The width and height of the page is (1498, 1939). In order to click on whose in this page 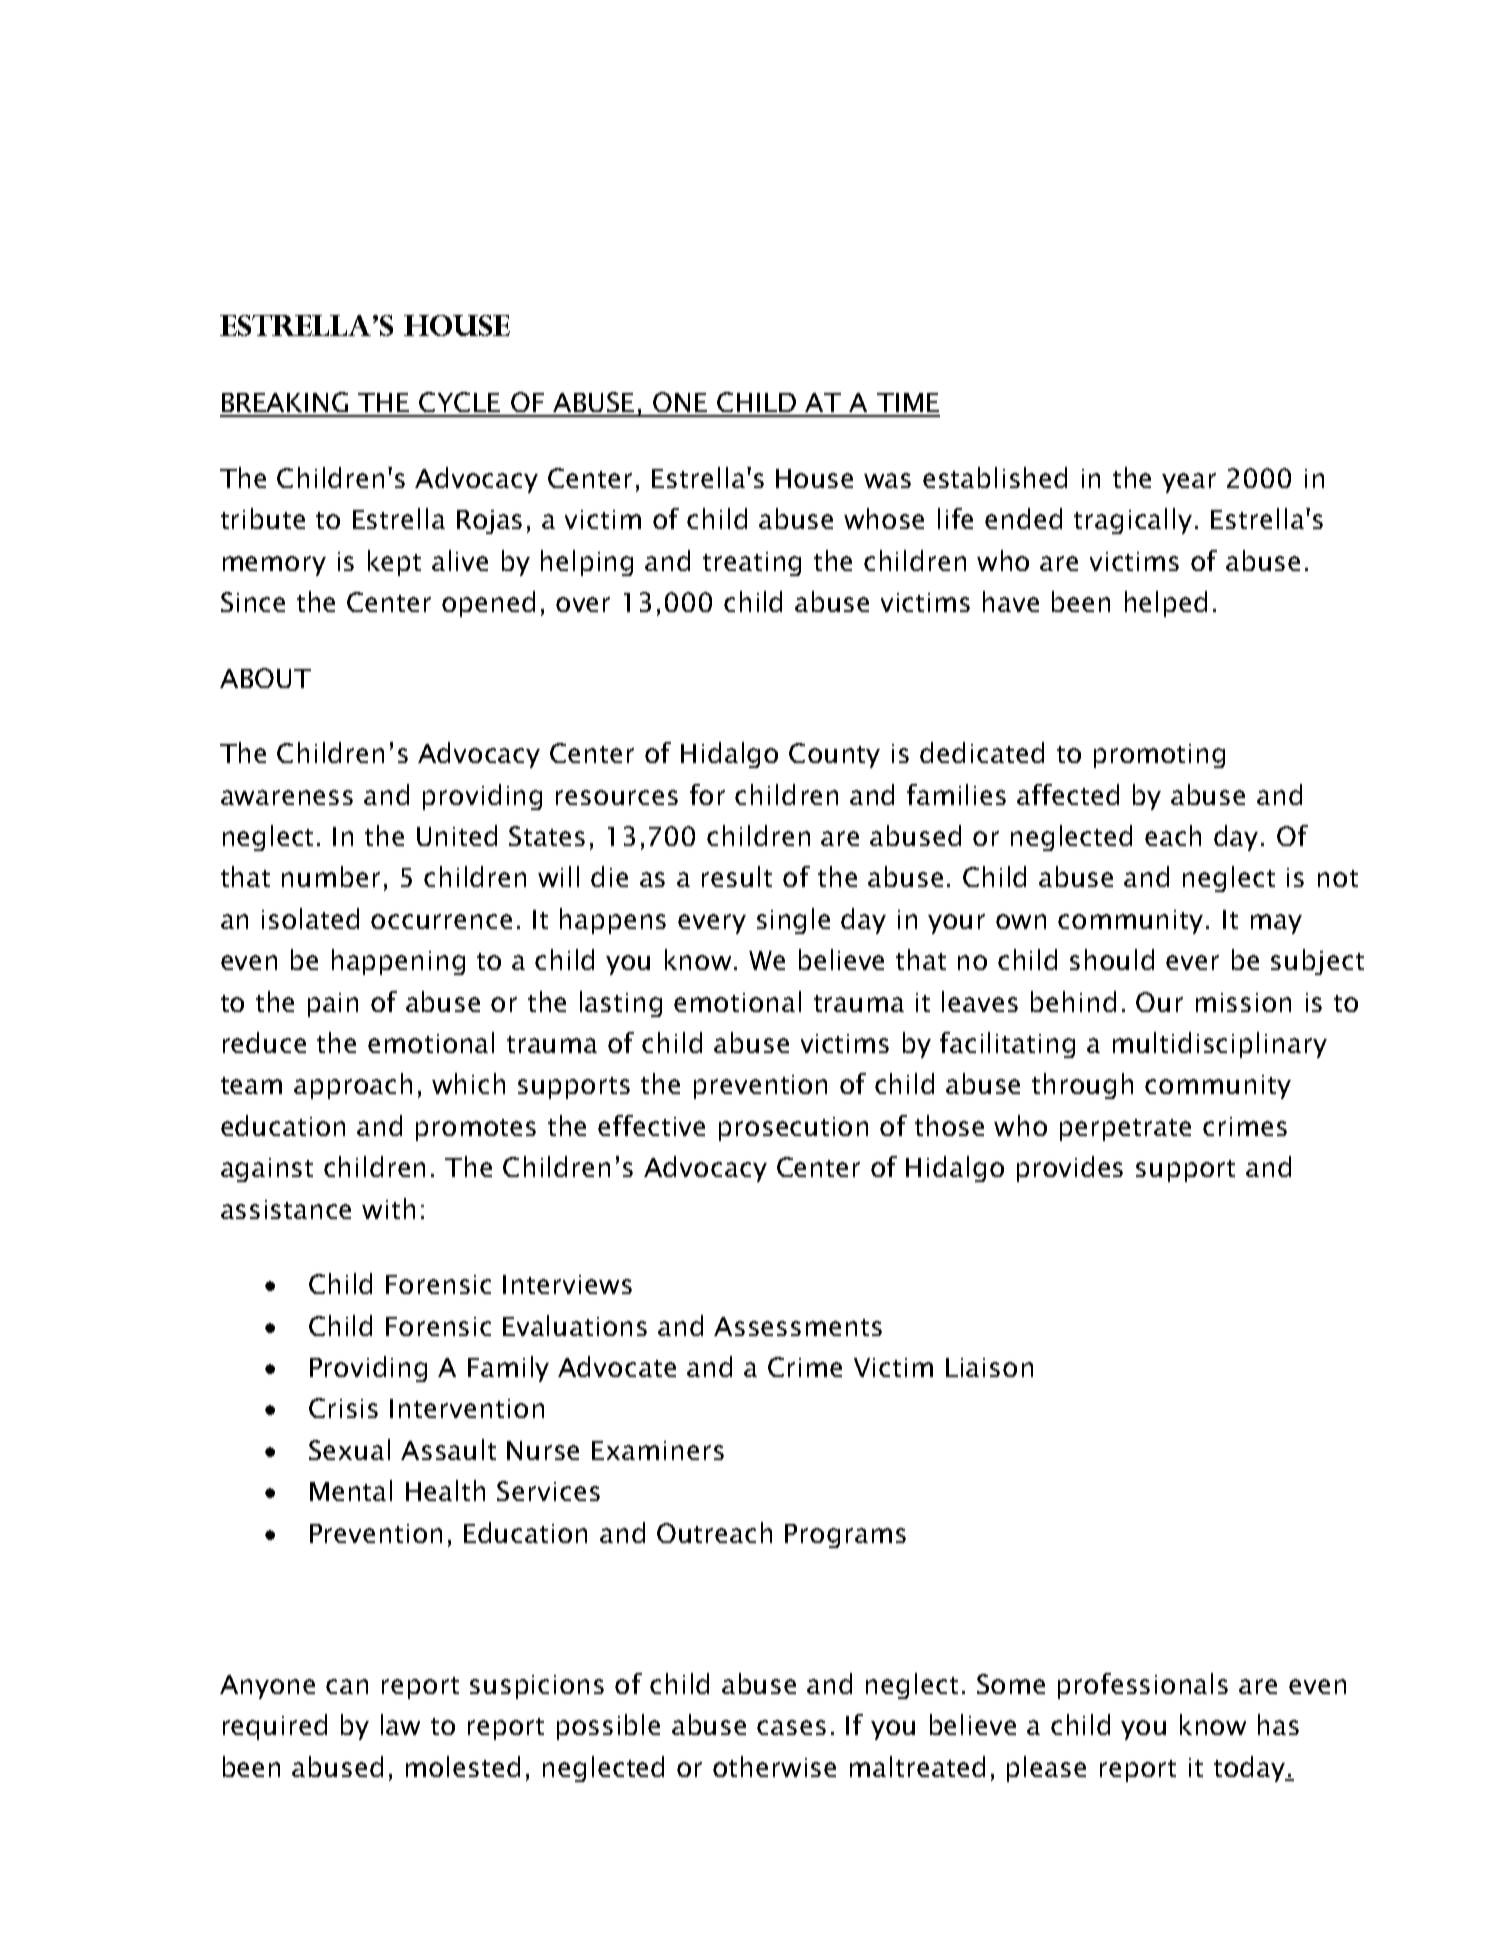, I will do `click(884, 518)`.
